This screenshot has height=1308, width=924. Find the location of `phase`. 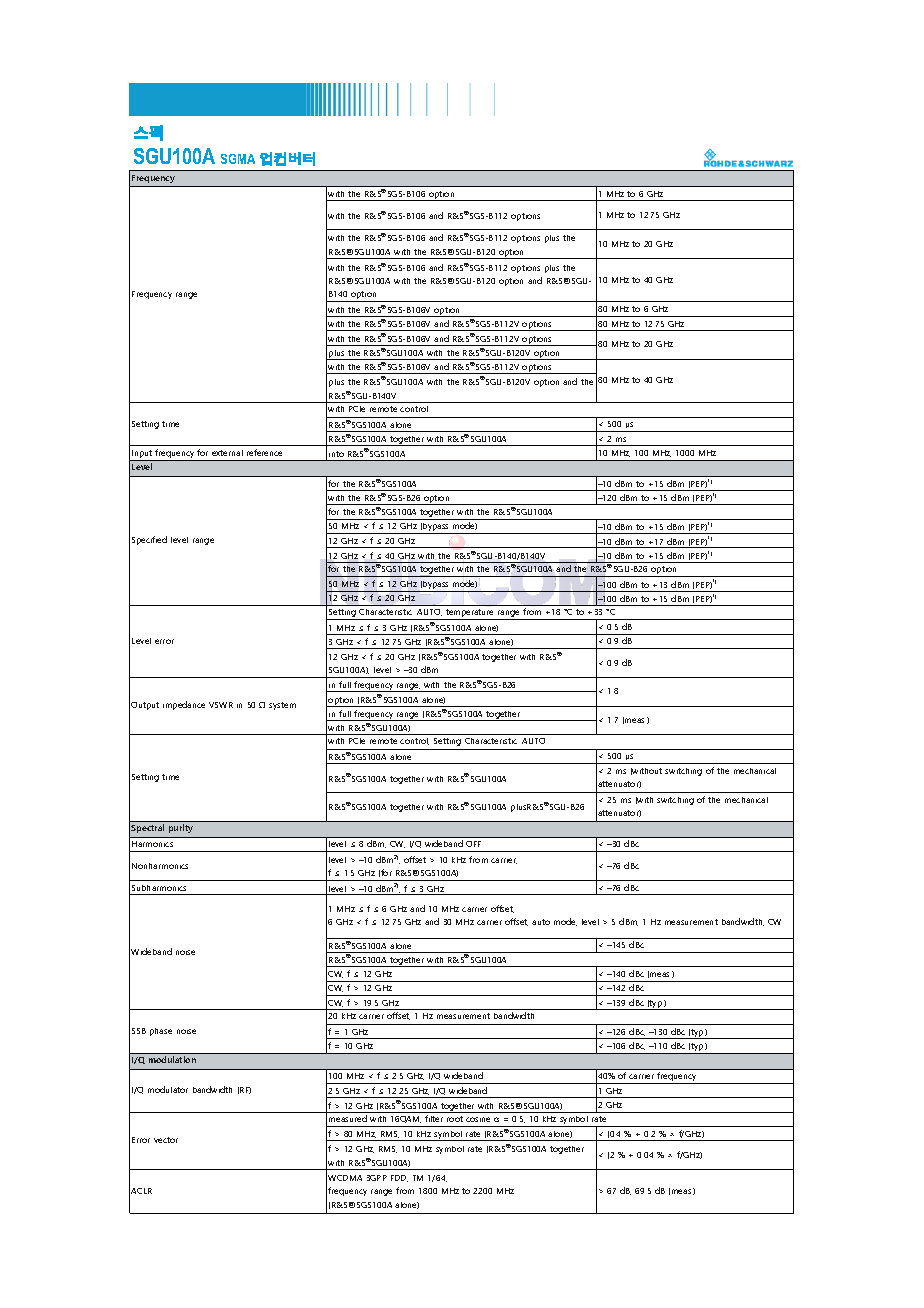

phase is located at coordinates (161, 1032).
